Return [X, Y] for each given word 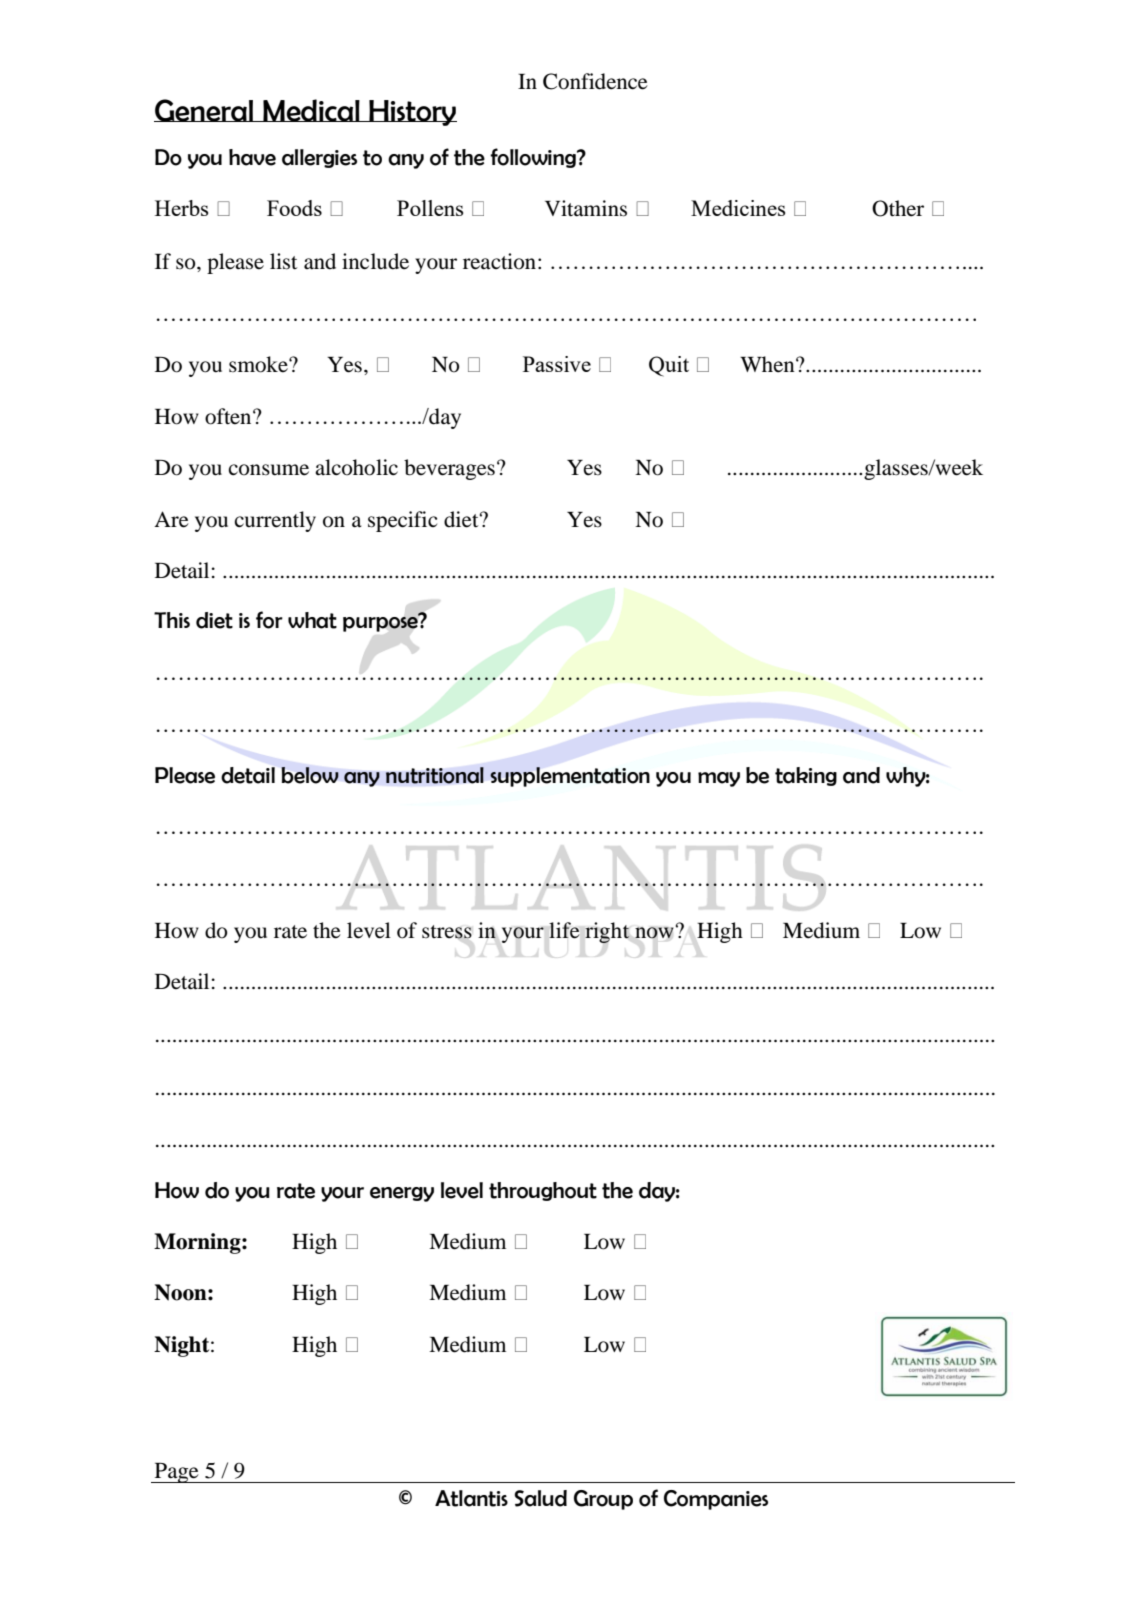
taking [806, 776]
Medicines [738, 208]
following [534, 158]
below [310, 775]
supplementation [570, 777]
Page [176, 1473]
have [252, 157]
